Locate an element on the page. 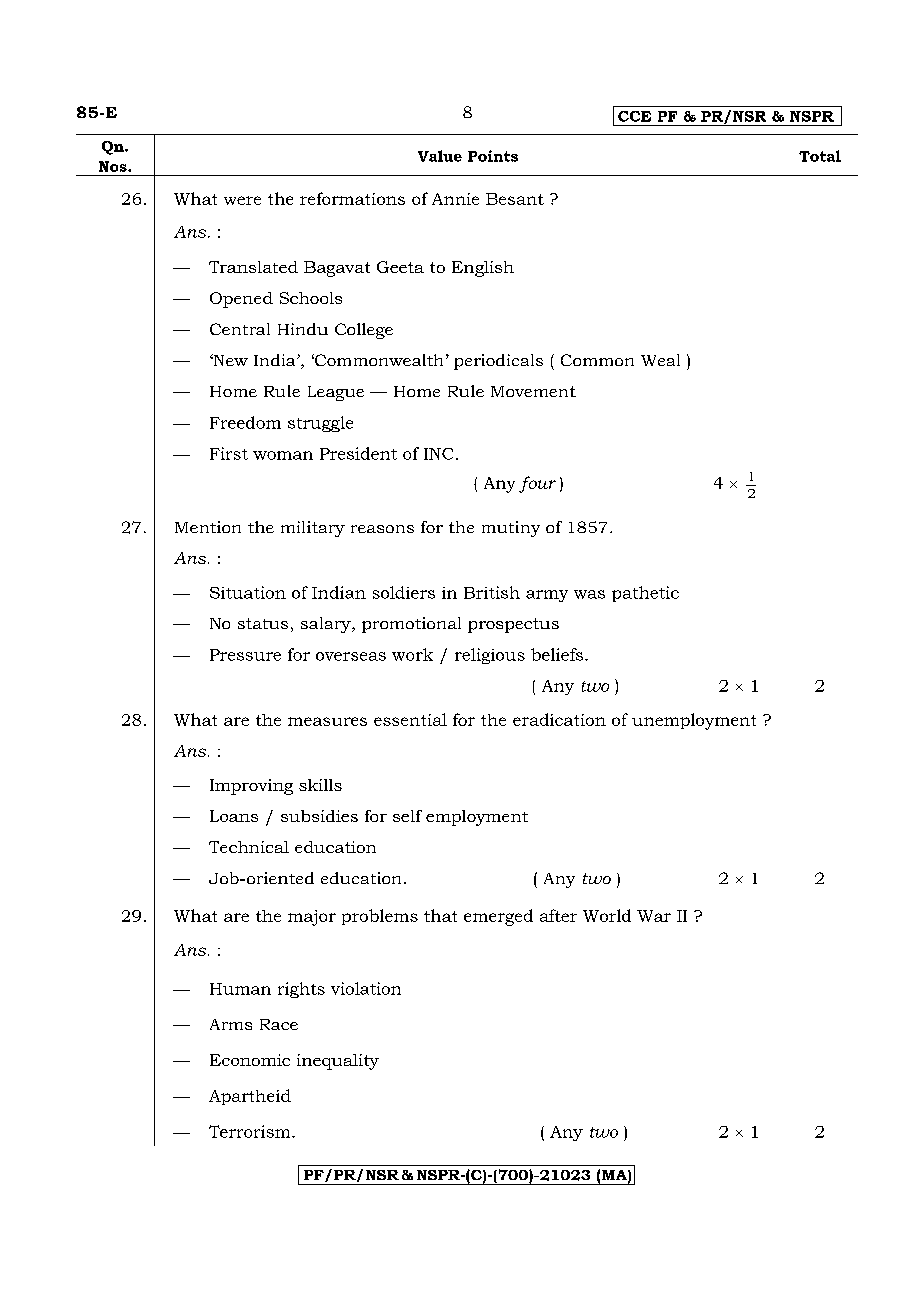 The height and width of the document is (1308, 924). inequality is located at coordinates (338, 1062).
